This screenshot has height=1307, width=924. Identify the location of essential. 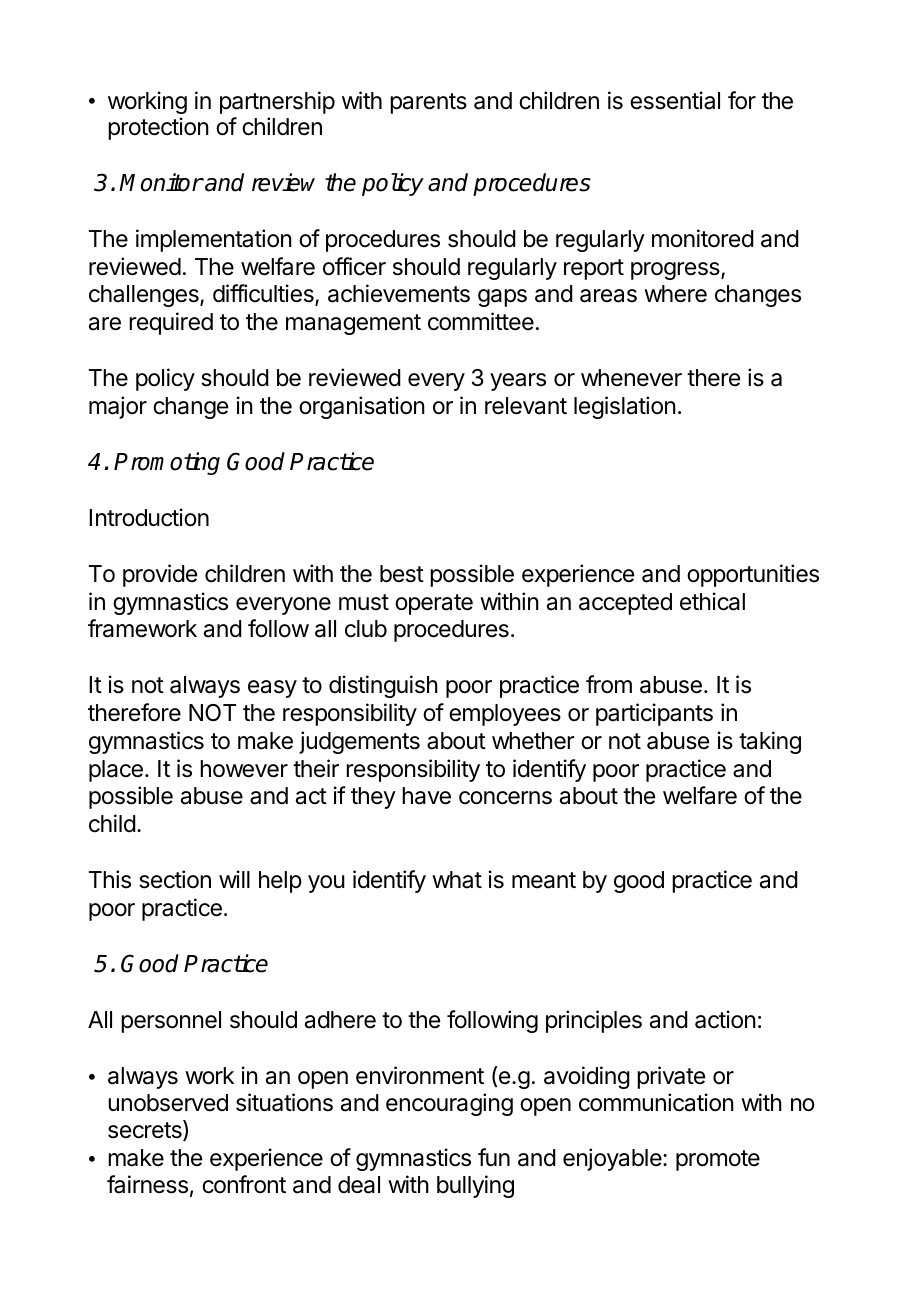
(675, 100).
